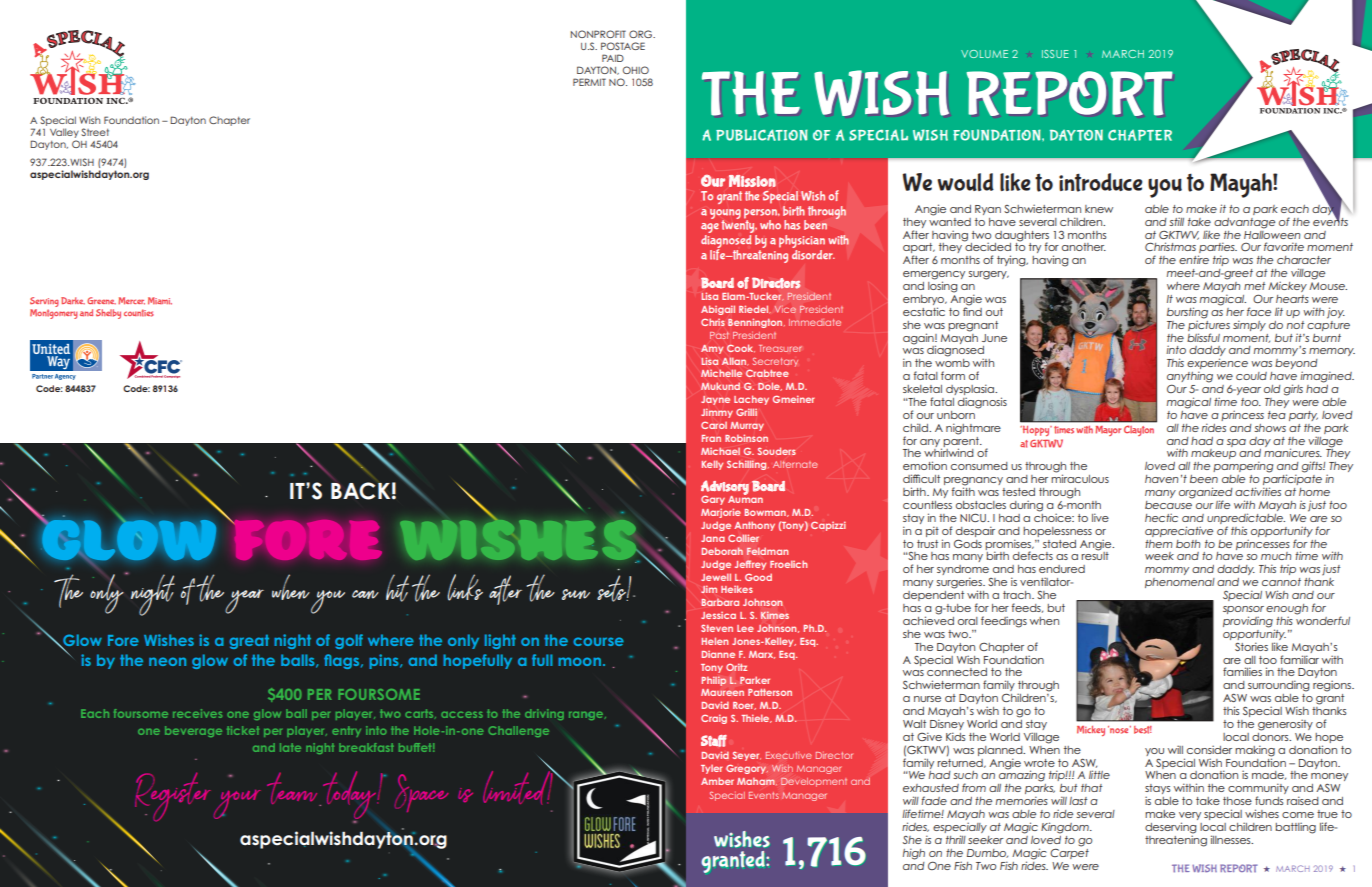 The width and height of the page is (1372, 887). What do you see at coordinates (1055, 54) in the page?
I see `ISSUE` at bounding box center [1055, 54].
